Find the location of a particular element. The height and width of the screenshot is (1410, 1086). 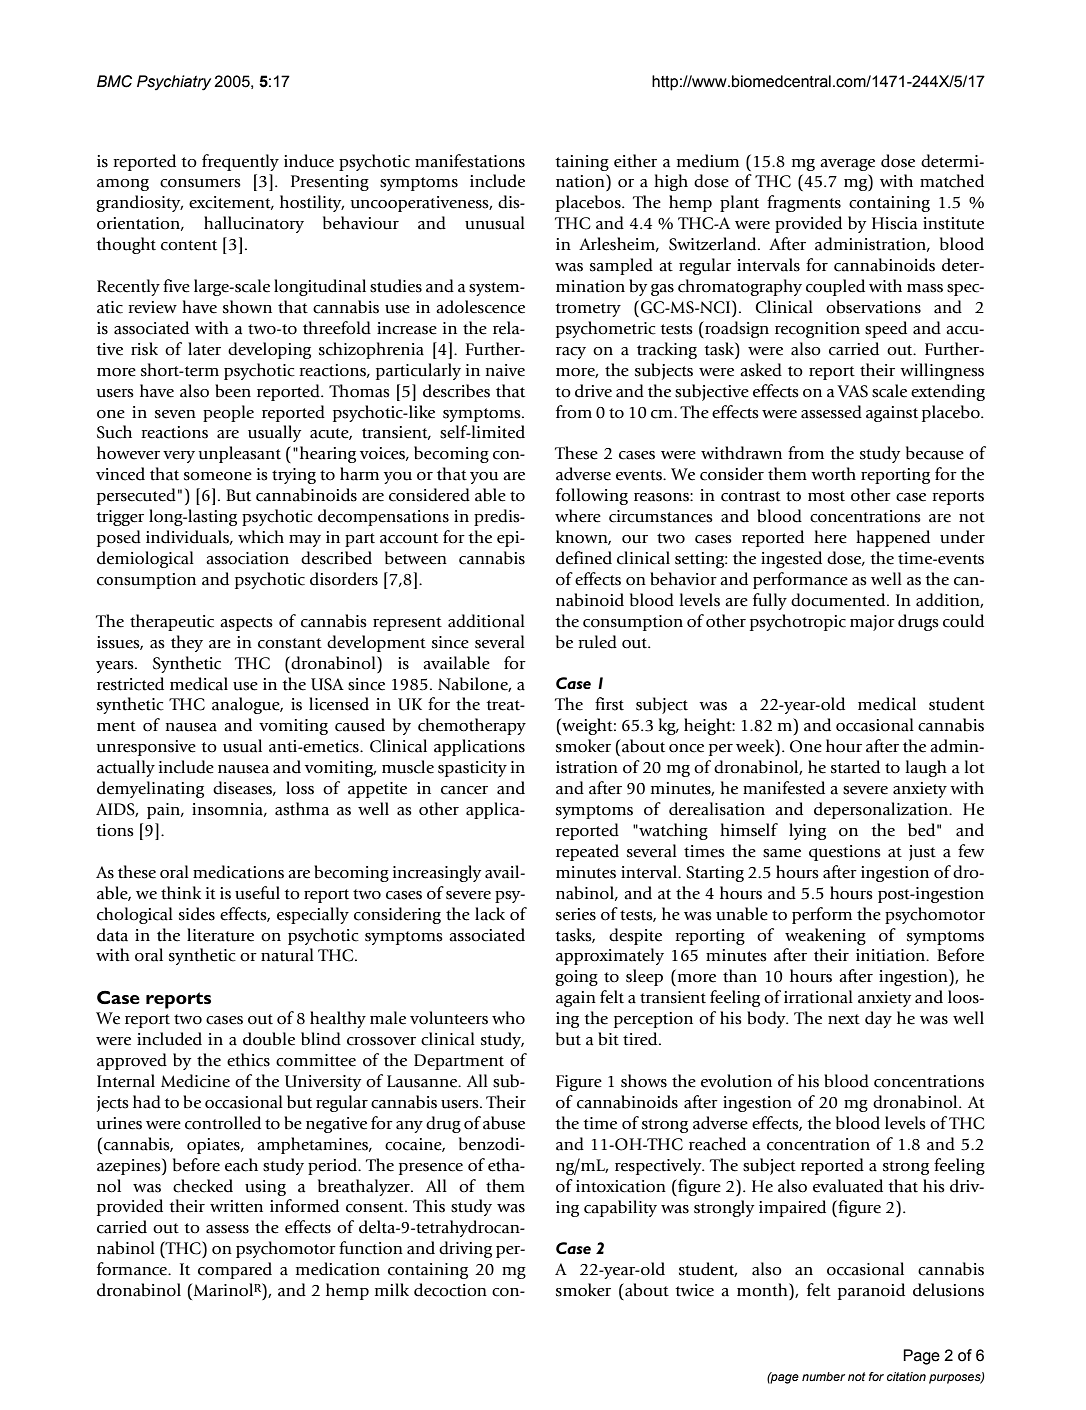

VAS is located at coordinates (852, 391).
